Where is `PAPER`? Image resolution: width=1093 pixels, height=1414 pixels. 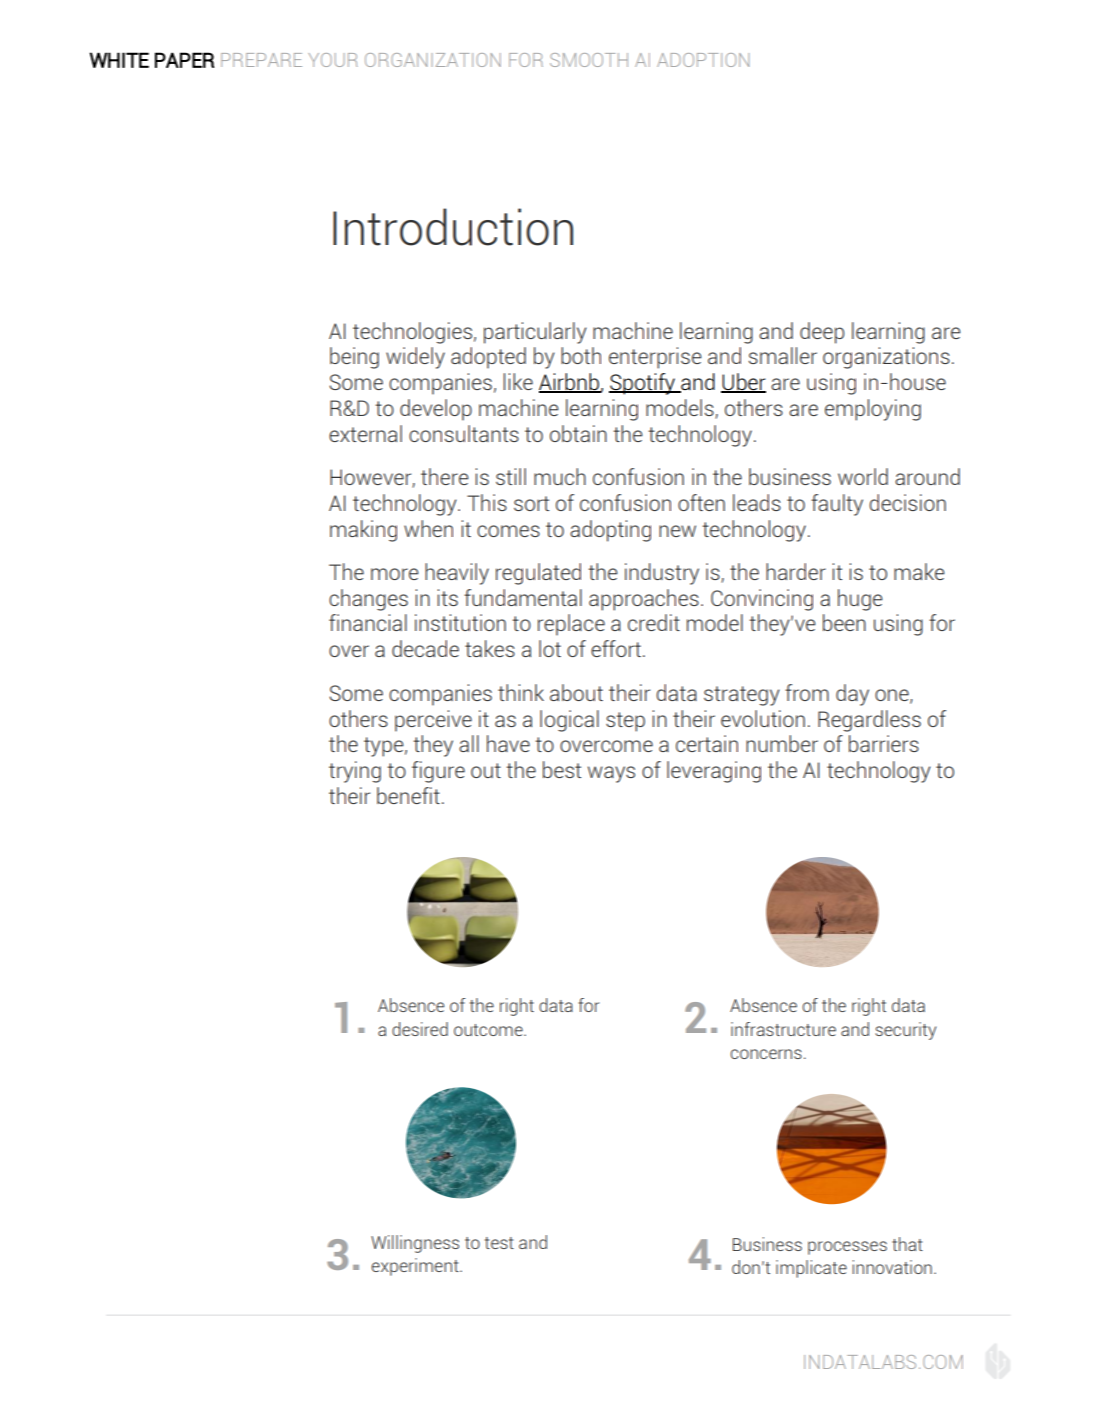
PAPER is located at coordinates (184, 60).
